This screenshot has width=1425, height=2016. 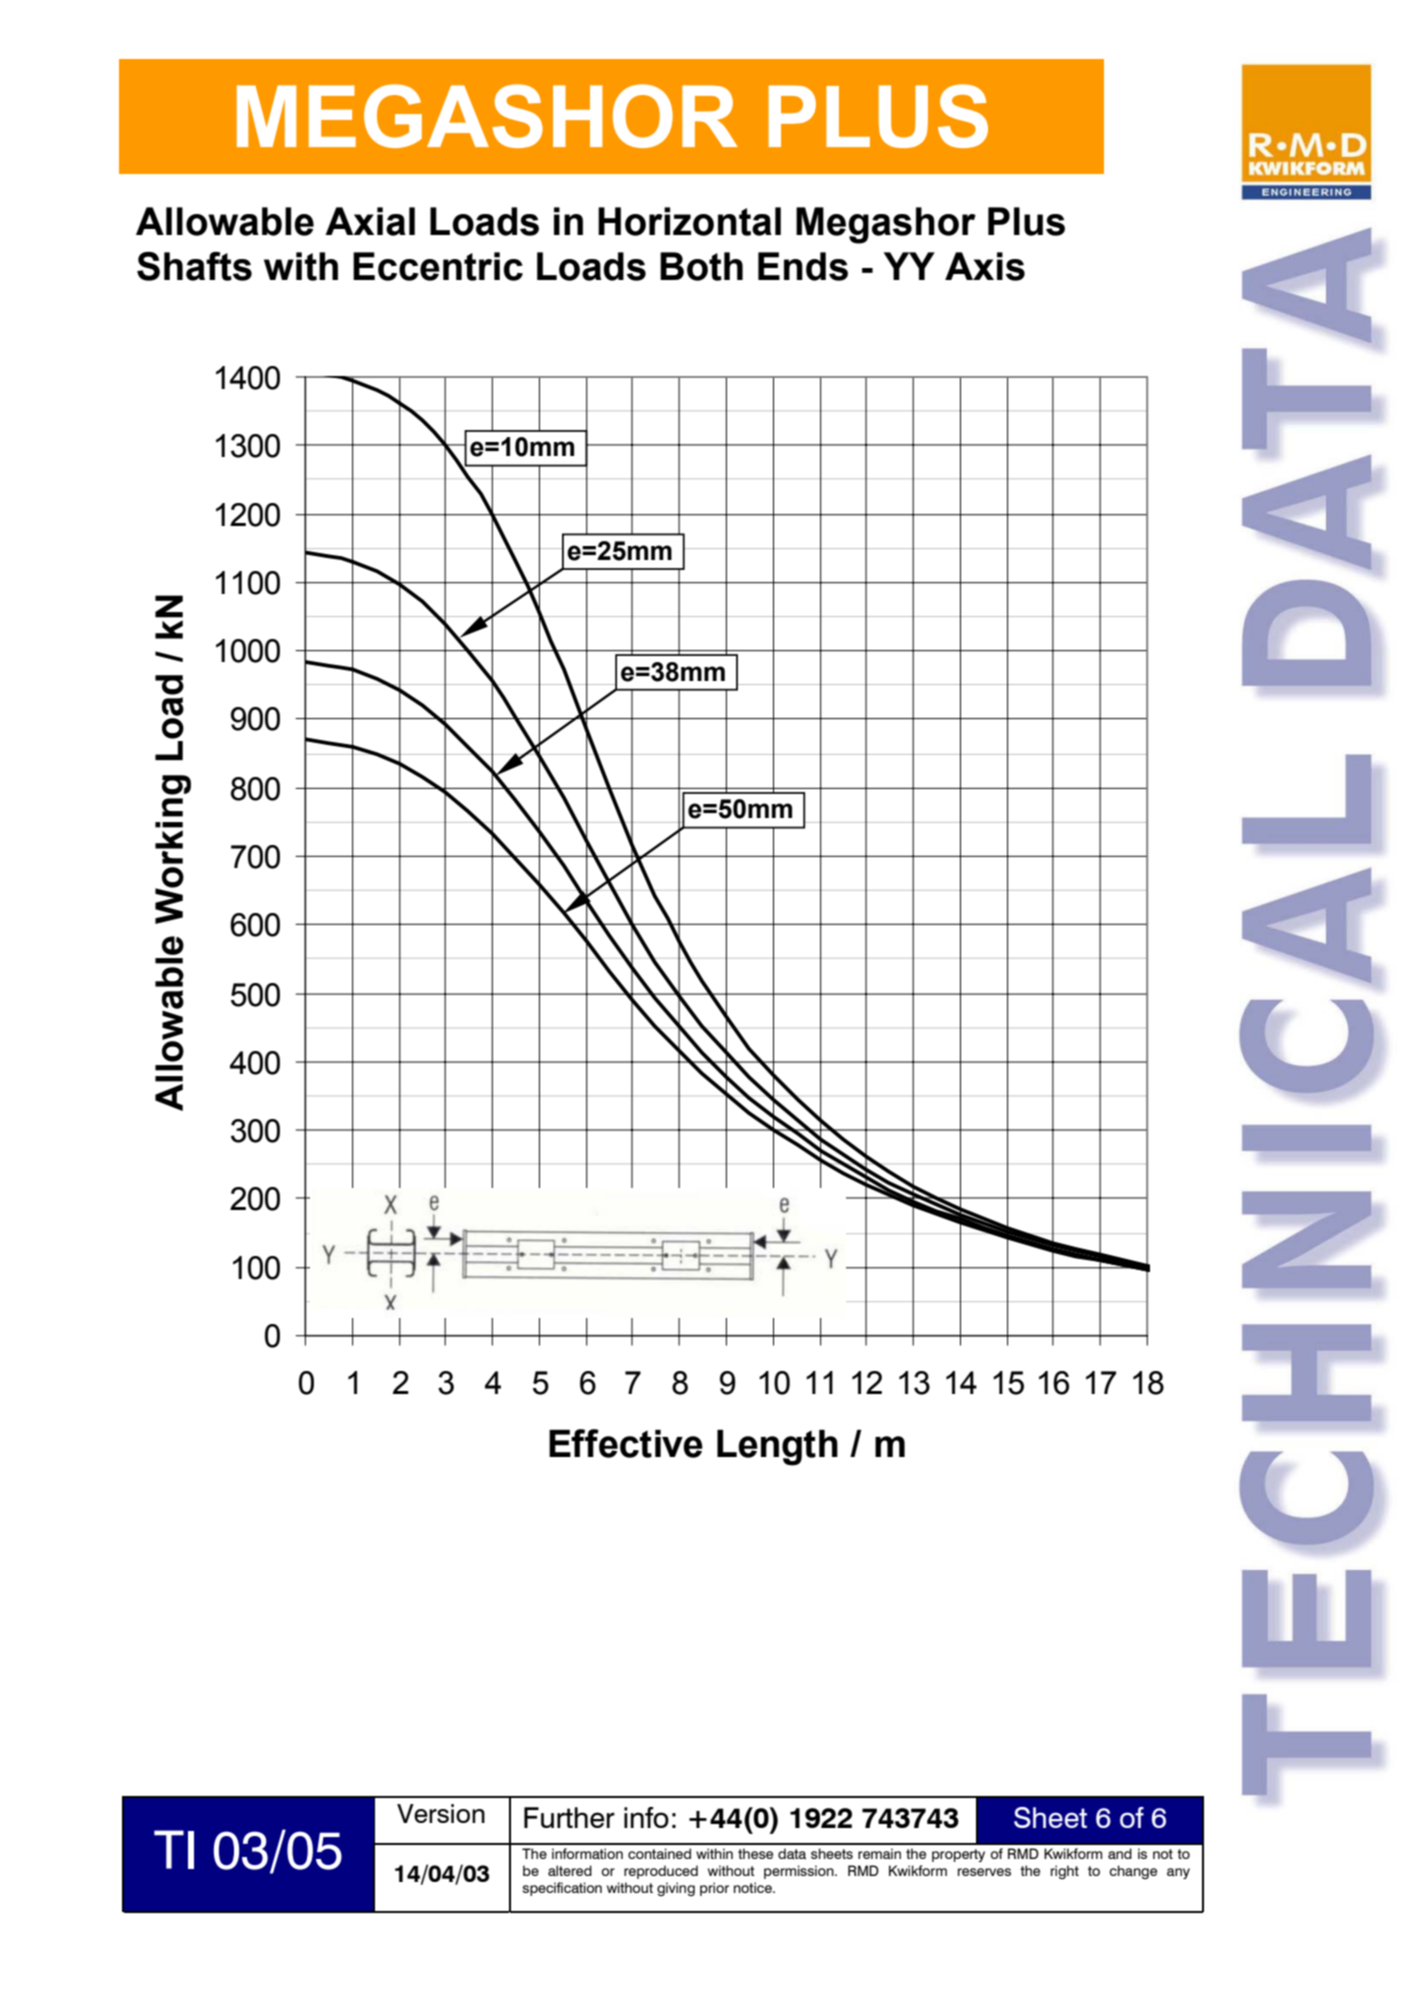 What do you see at coordinates (701, 266) in the screenshot?
I see `Both` at bounding box center [701, 266].
